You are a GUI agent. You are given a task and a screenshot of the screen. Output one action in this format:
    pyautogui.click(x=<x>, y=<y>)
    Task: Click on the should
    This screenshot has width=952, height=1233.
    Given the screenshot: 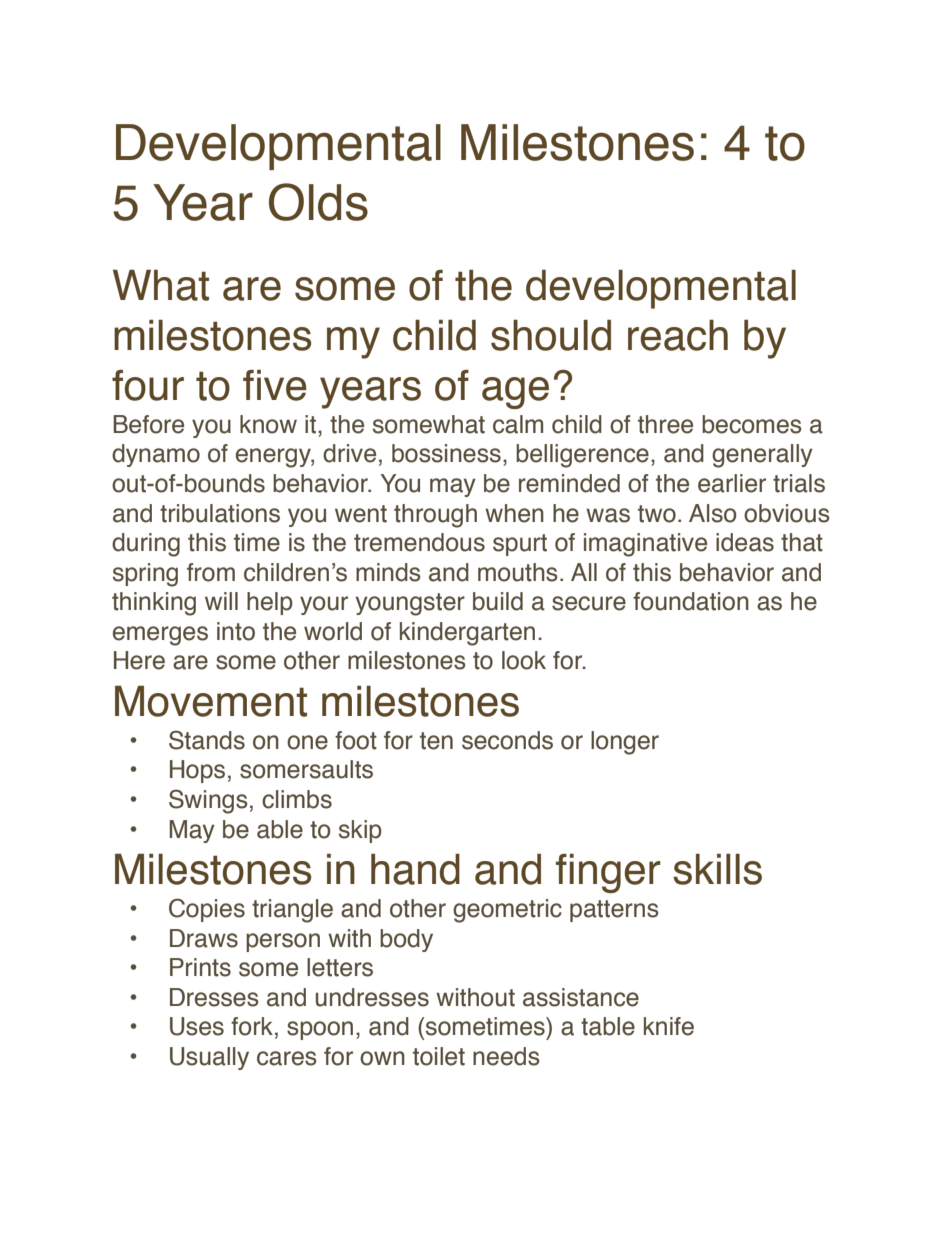 What is the action you would take?
    pyautogui.click(x=551, y=335)
